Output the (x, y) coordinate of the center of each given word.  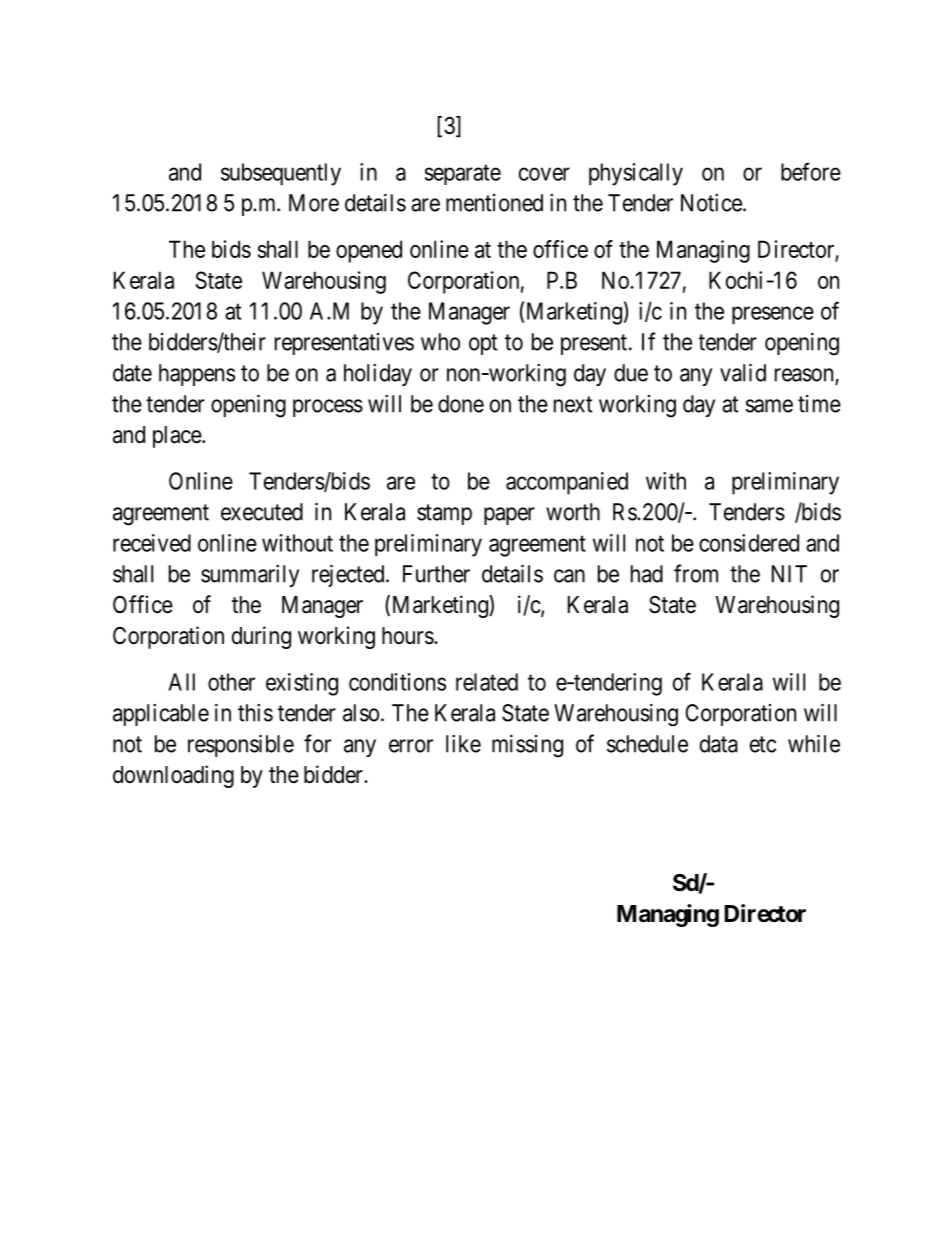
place (178, 437)
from (696, 573)
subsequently (281, 174)
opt (483, 344)
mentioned (494, 203)
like (463, 744)
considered (749, 543)
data (719, 744)
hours (408, 636)
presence (773, 315)
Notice (711, 203)
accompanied (567, 483)
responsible (241, 746)
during (261, 637)
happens (197, 375)
